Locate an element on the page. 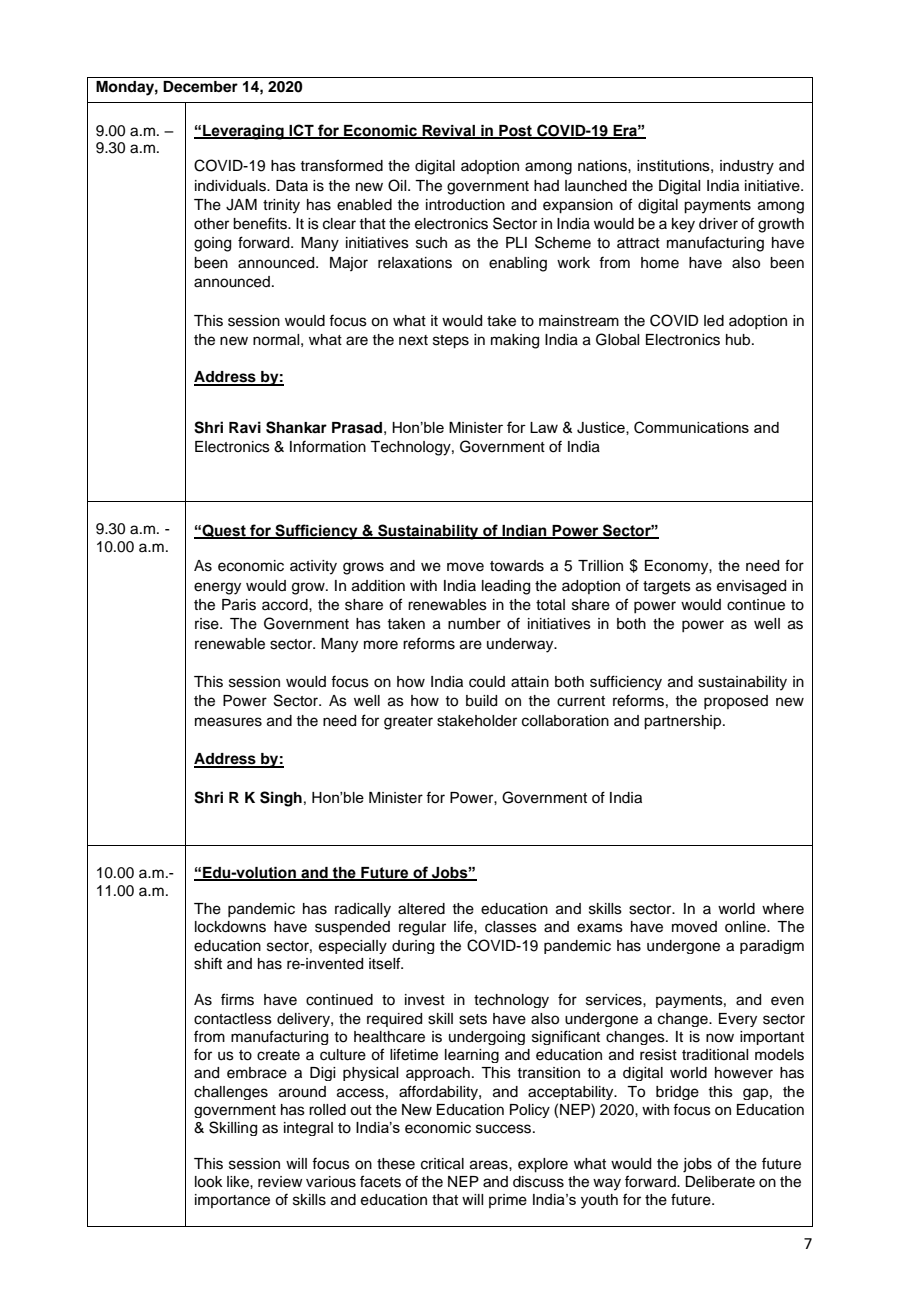 The height and width of the document is (1308, 924). Post is located at coordinates (515, 131).
